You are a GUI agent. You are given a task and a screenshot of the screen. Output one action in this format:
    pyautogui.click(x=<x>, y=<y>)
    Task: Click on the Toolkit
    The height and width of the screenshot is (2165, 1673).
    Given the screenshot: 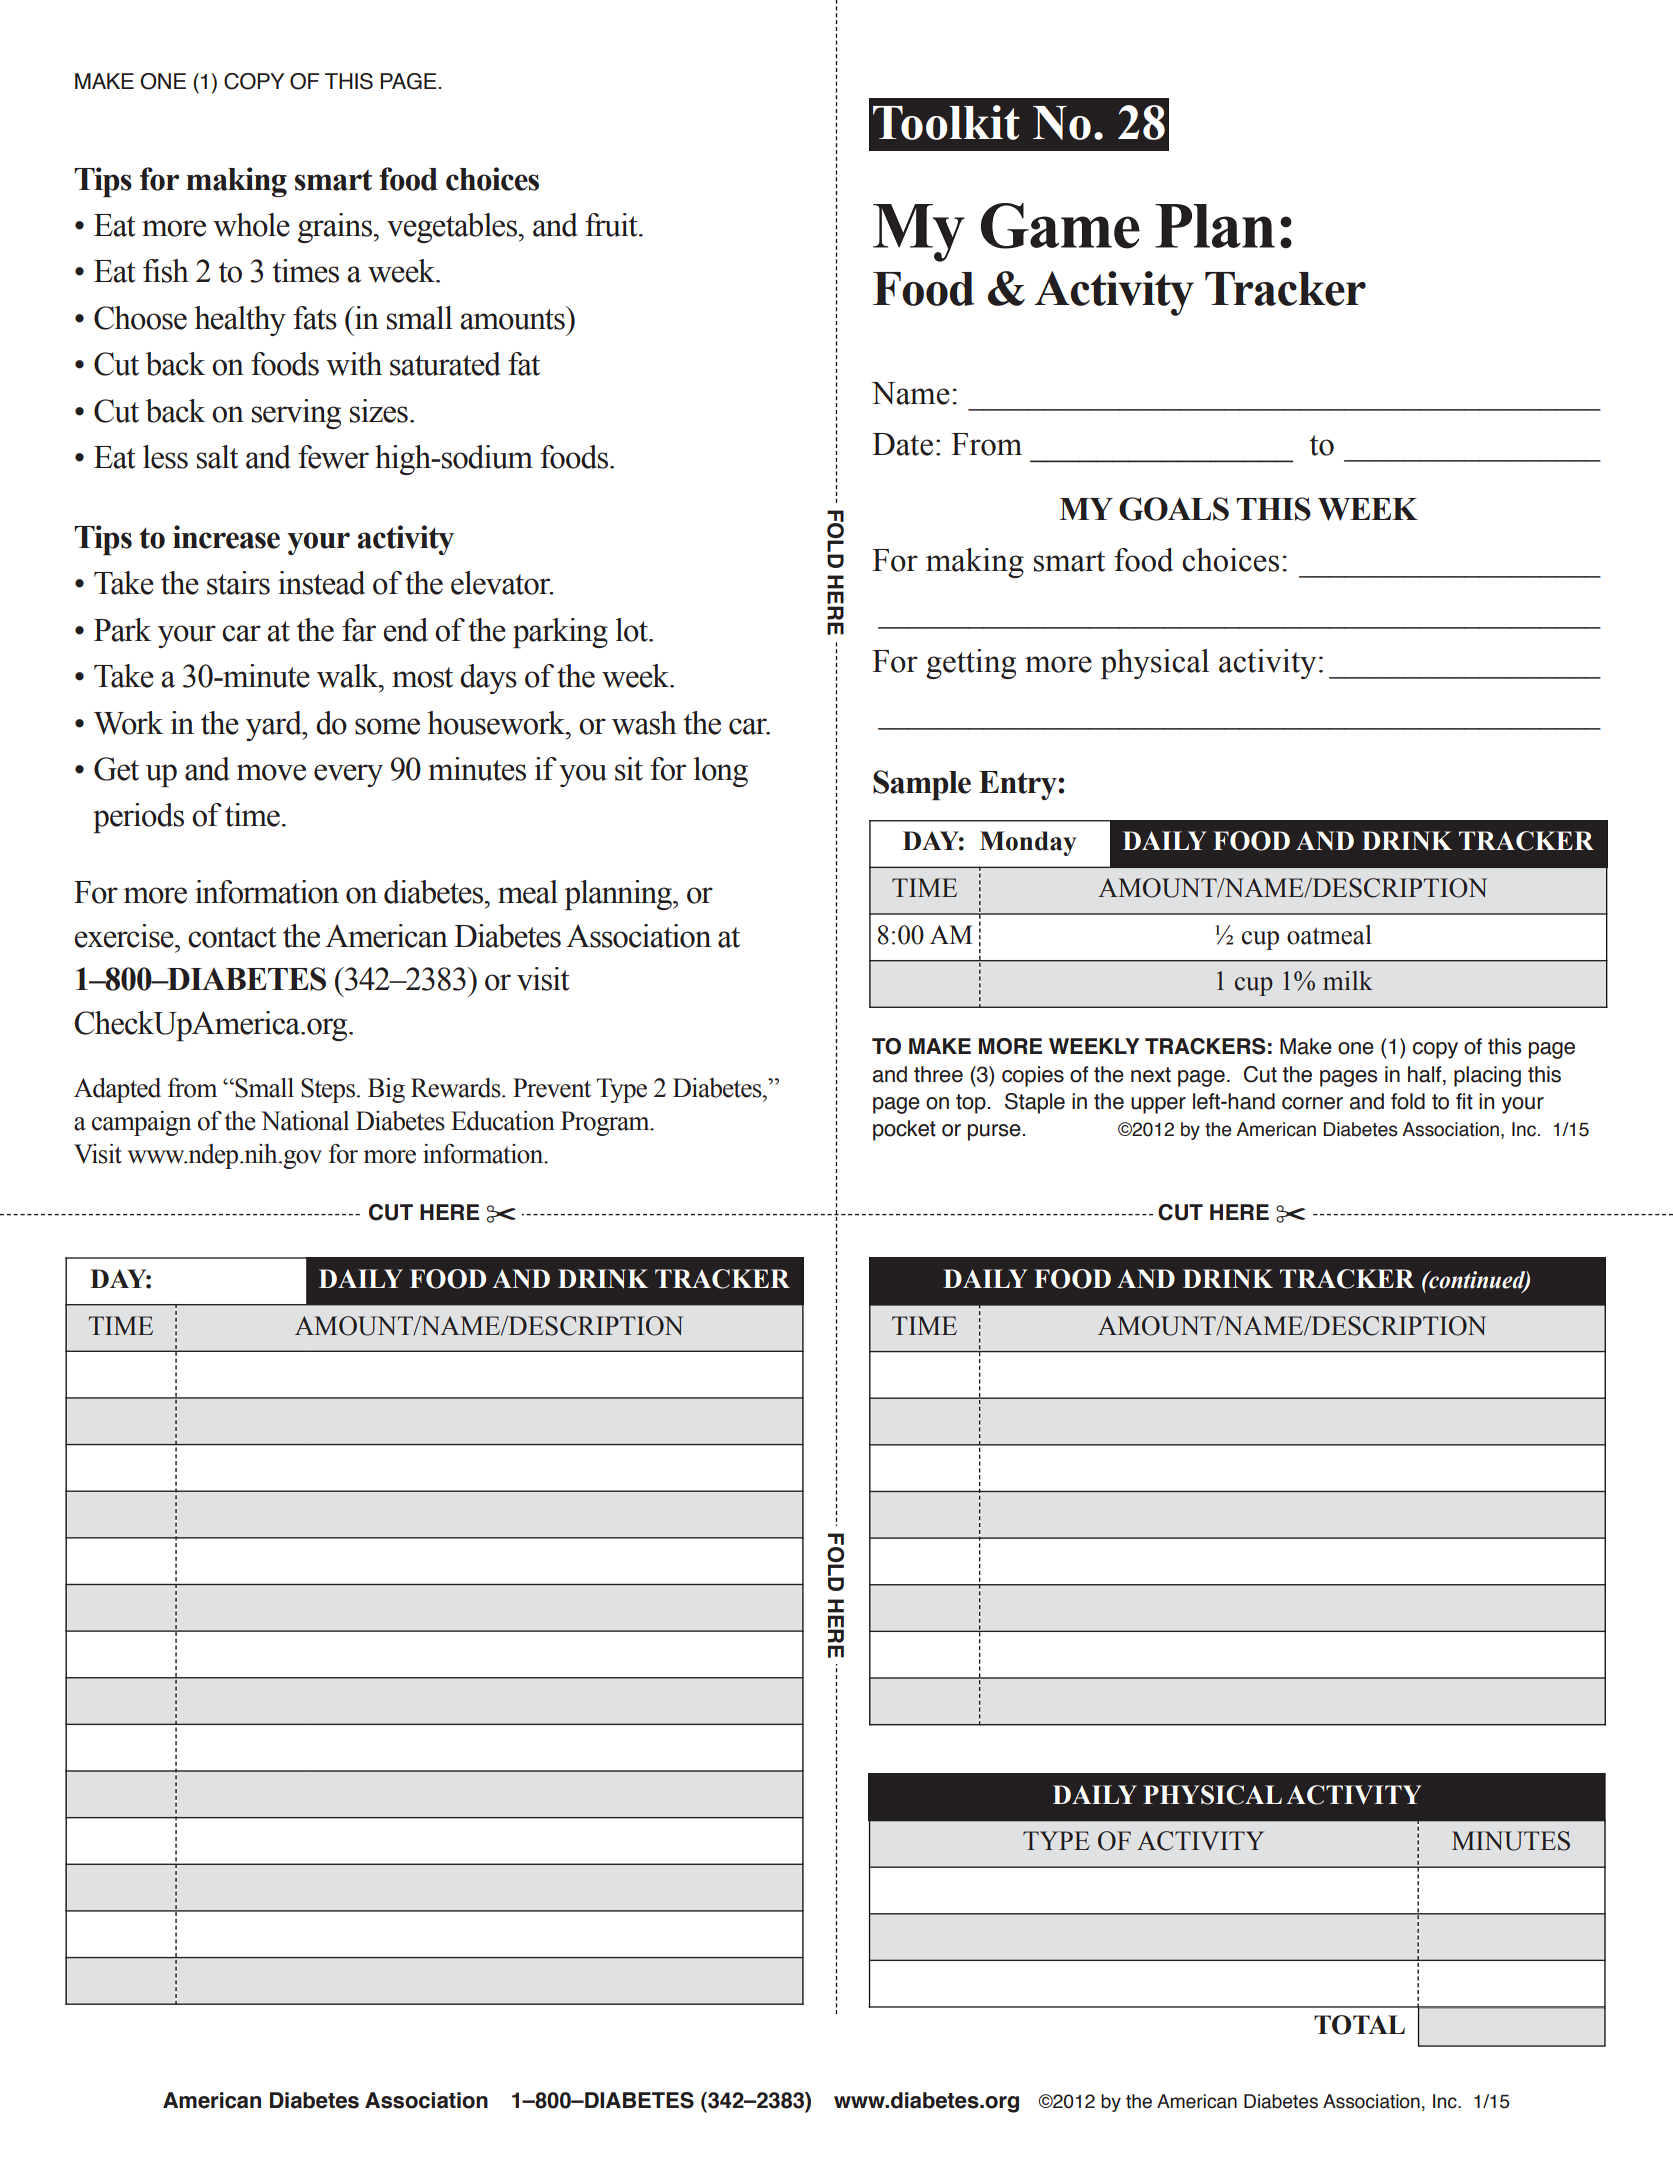 What is the action you would take?
    pyautogui.click(x=946, y=122)
